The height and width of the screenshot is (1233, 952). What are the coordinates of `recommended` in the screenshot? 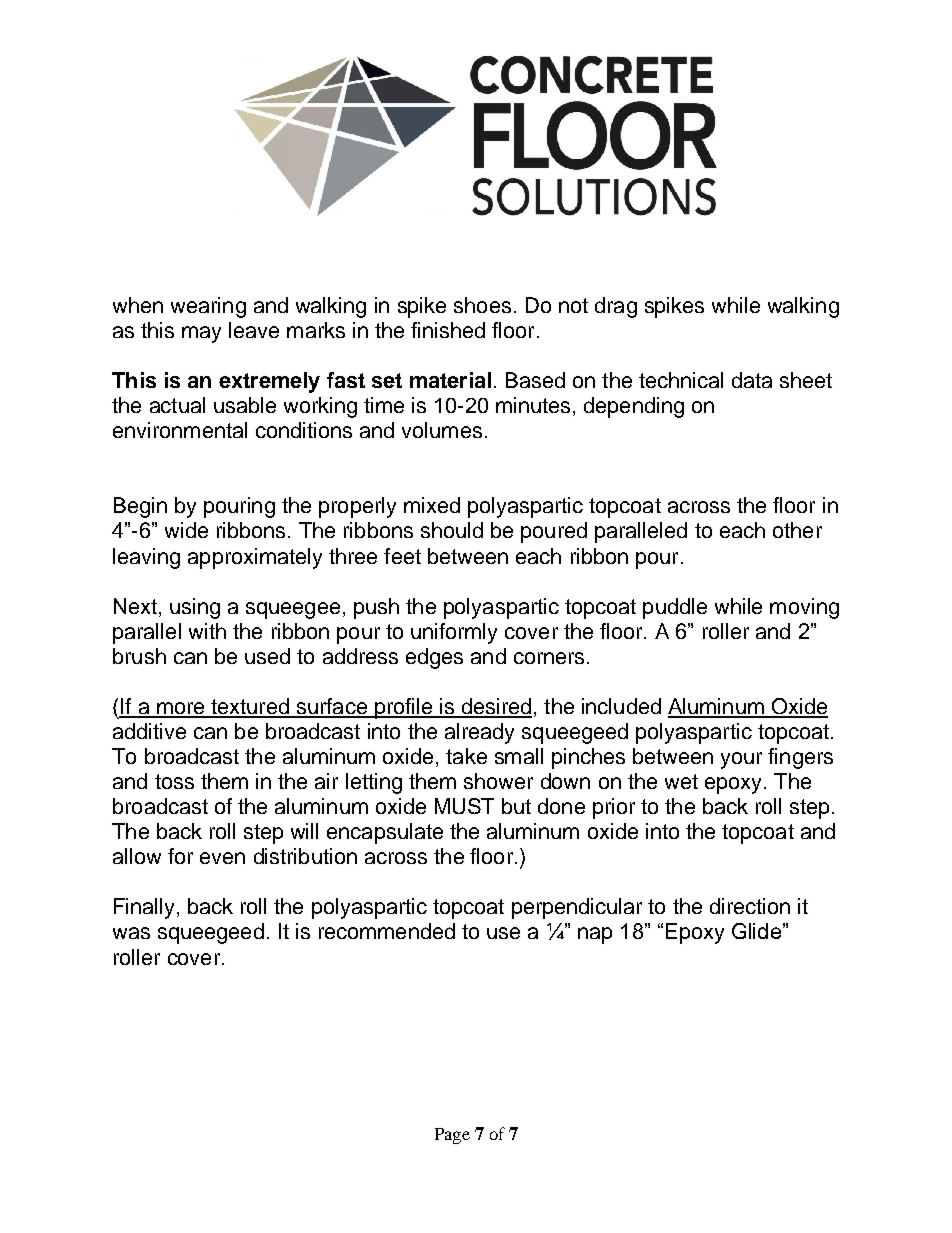 It's located at (387, 931).
